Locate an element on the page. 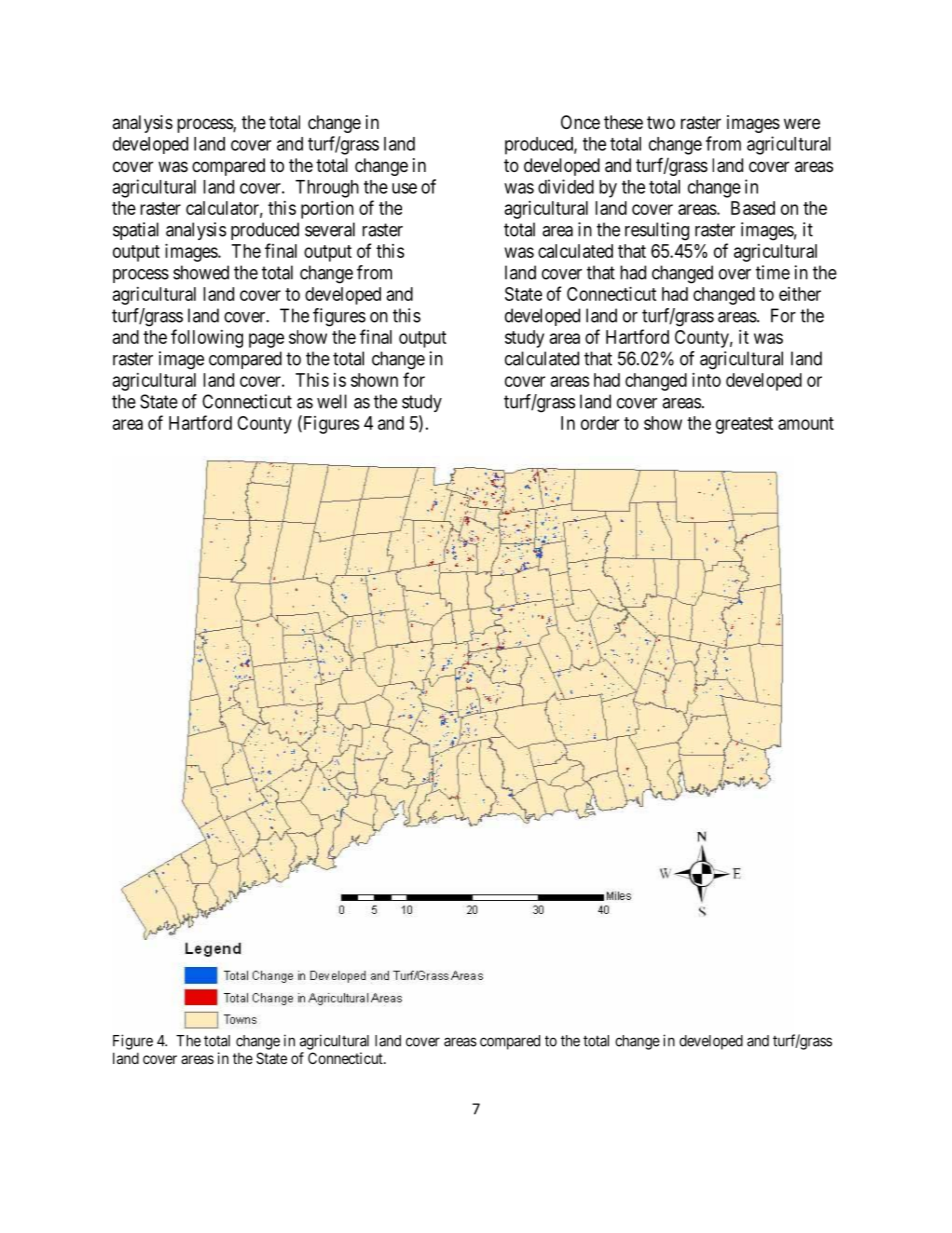 Image resolution: width=952 pixels, height=1233 pixels. order is located at coordinates (600, 423).
